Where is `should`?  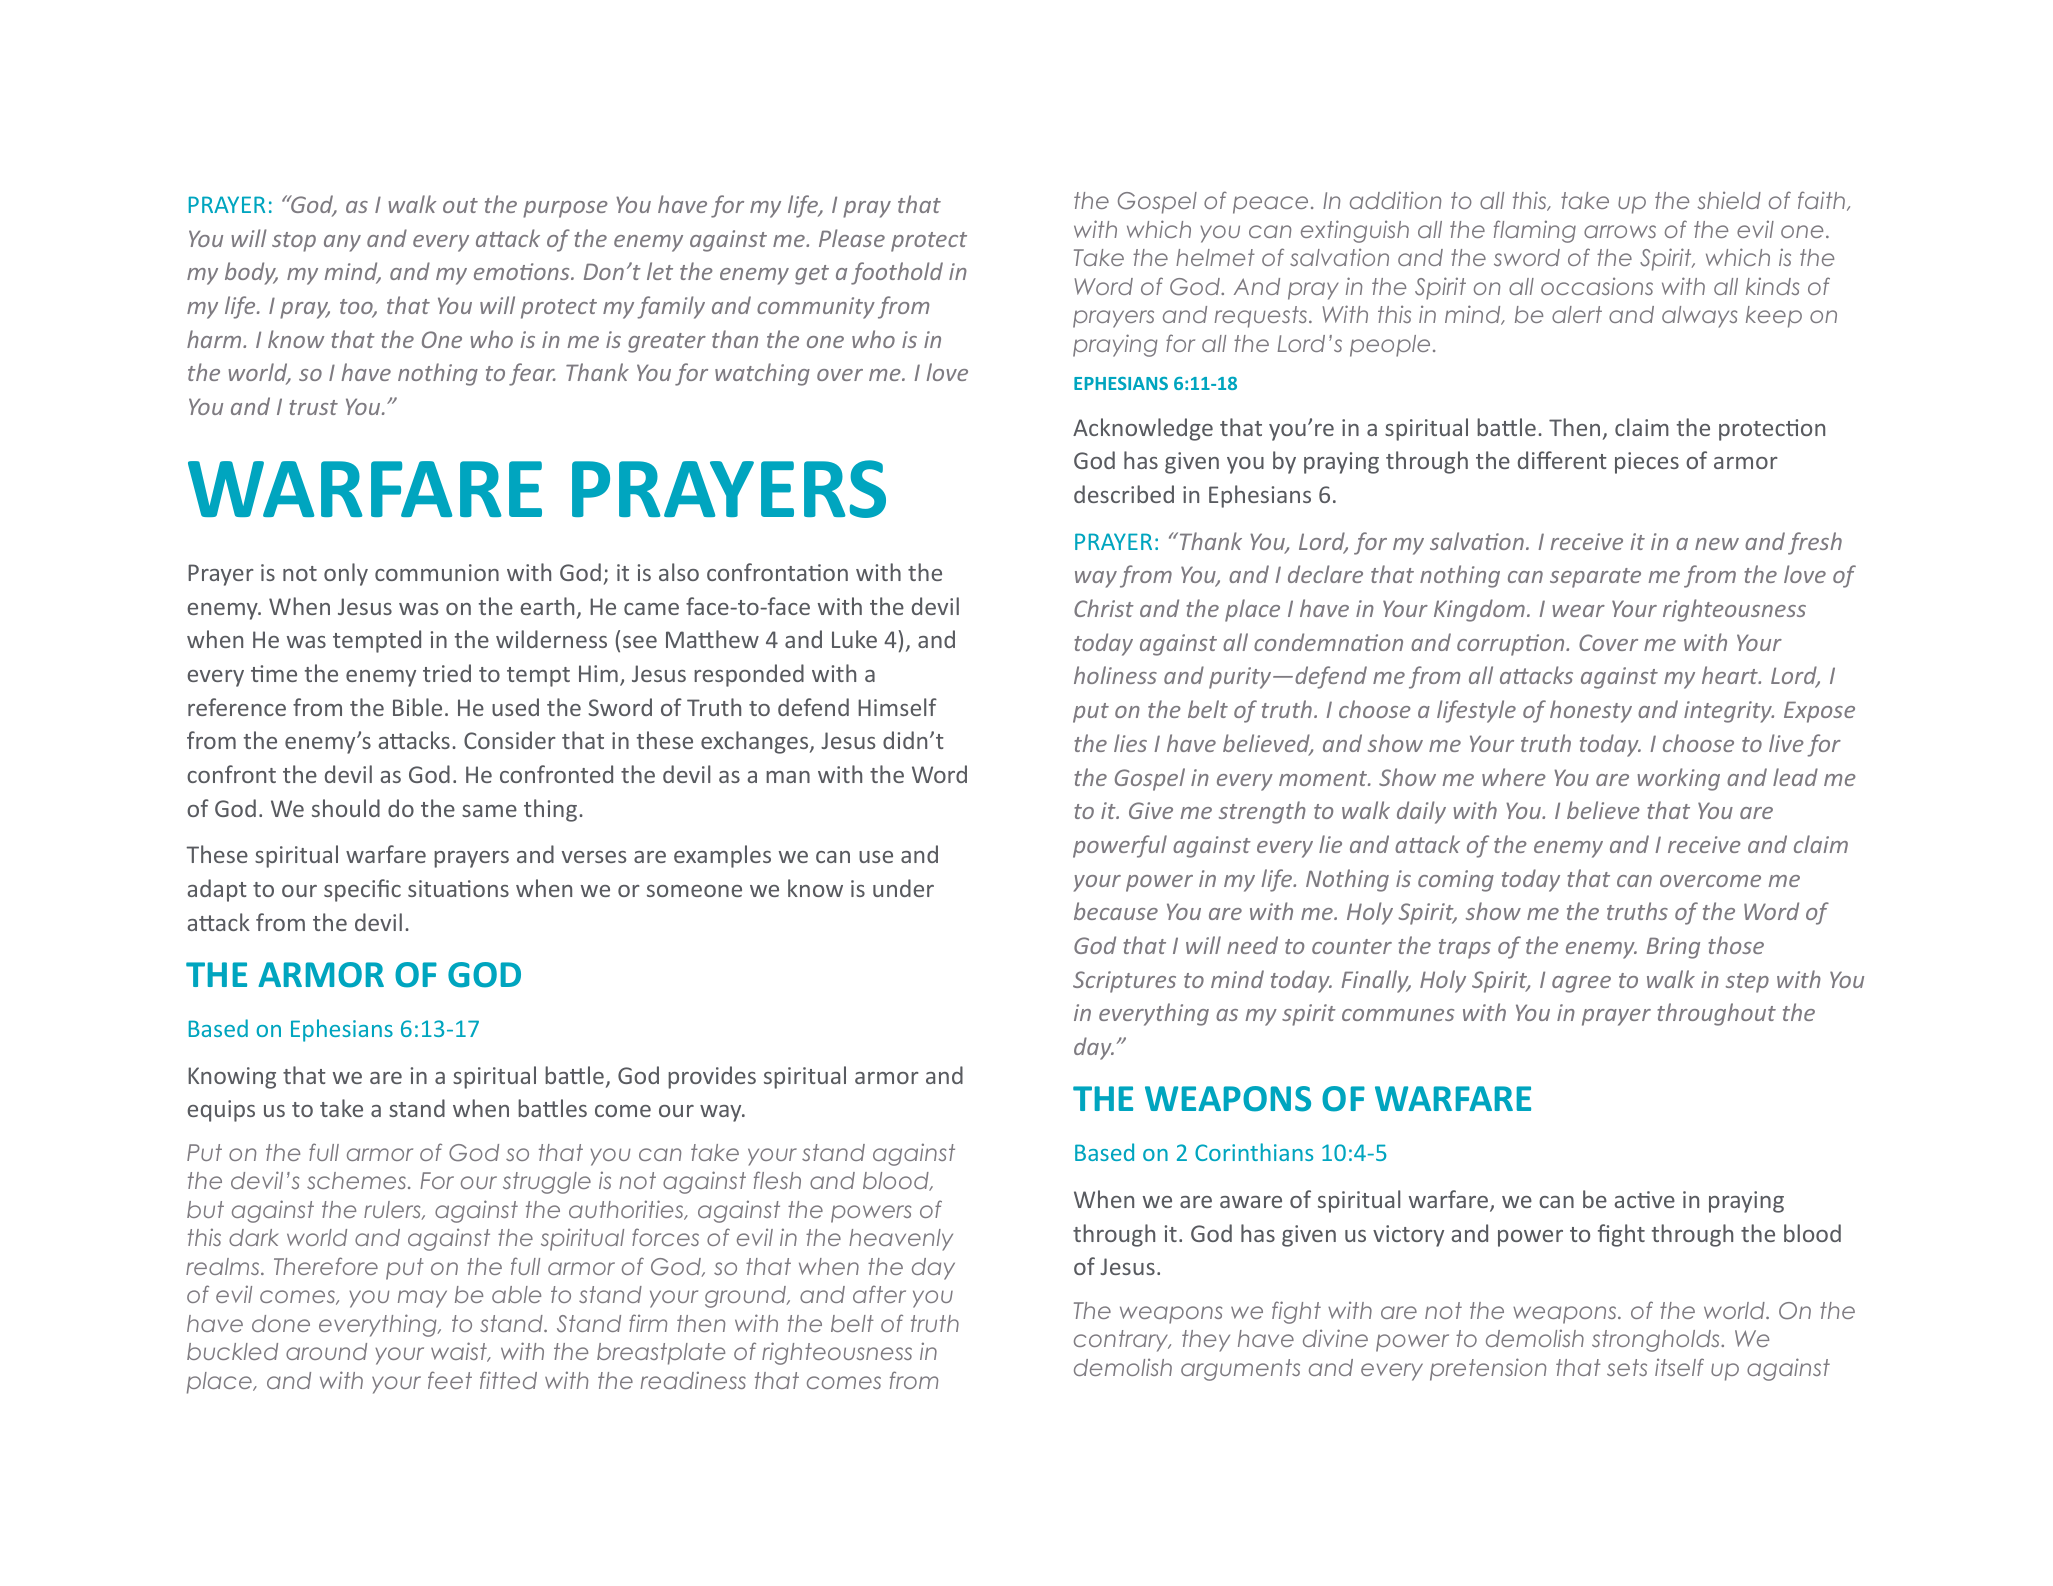
should is located at coordinates (346, 808).
